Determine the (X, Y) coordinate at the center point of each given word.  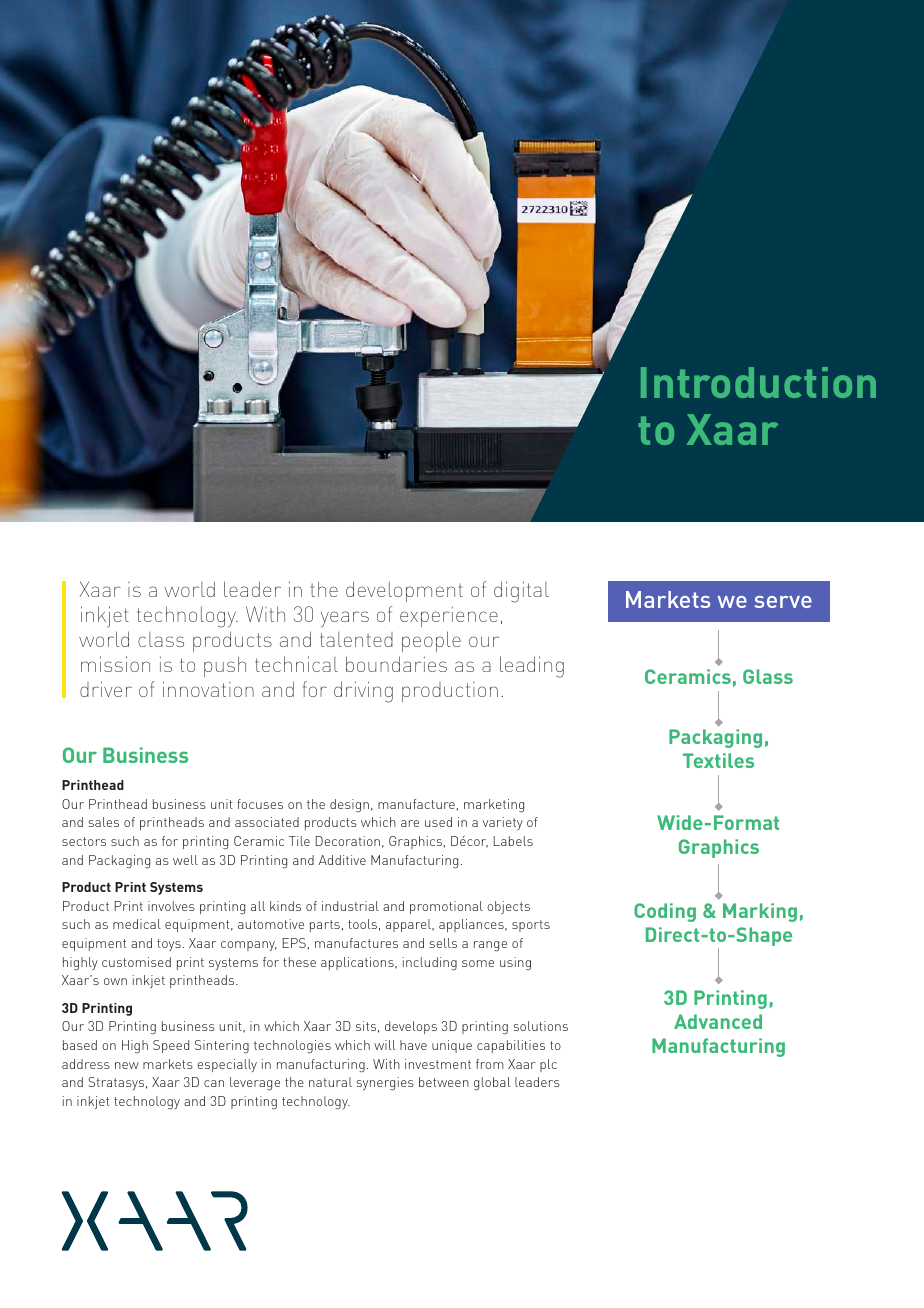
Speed (171, 1046)
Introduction (758, 382)
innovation (208, 689)
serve (783, 602)
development (404, 591)
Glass (768, 676)
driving (363, 692)
